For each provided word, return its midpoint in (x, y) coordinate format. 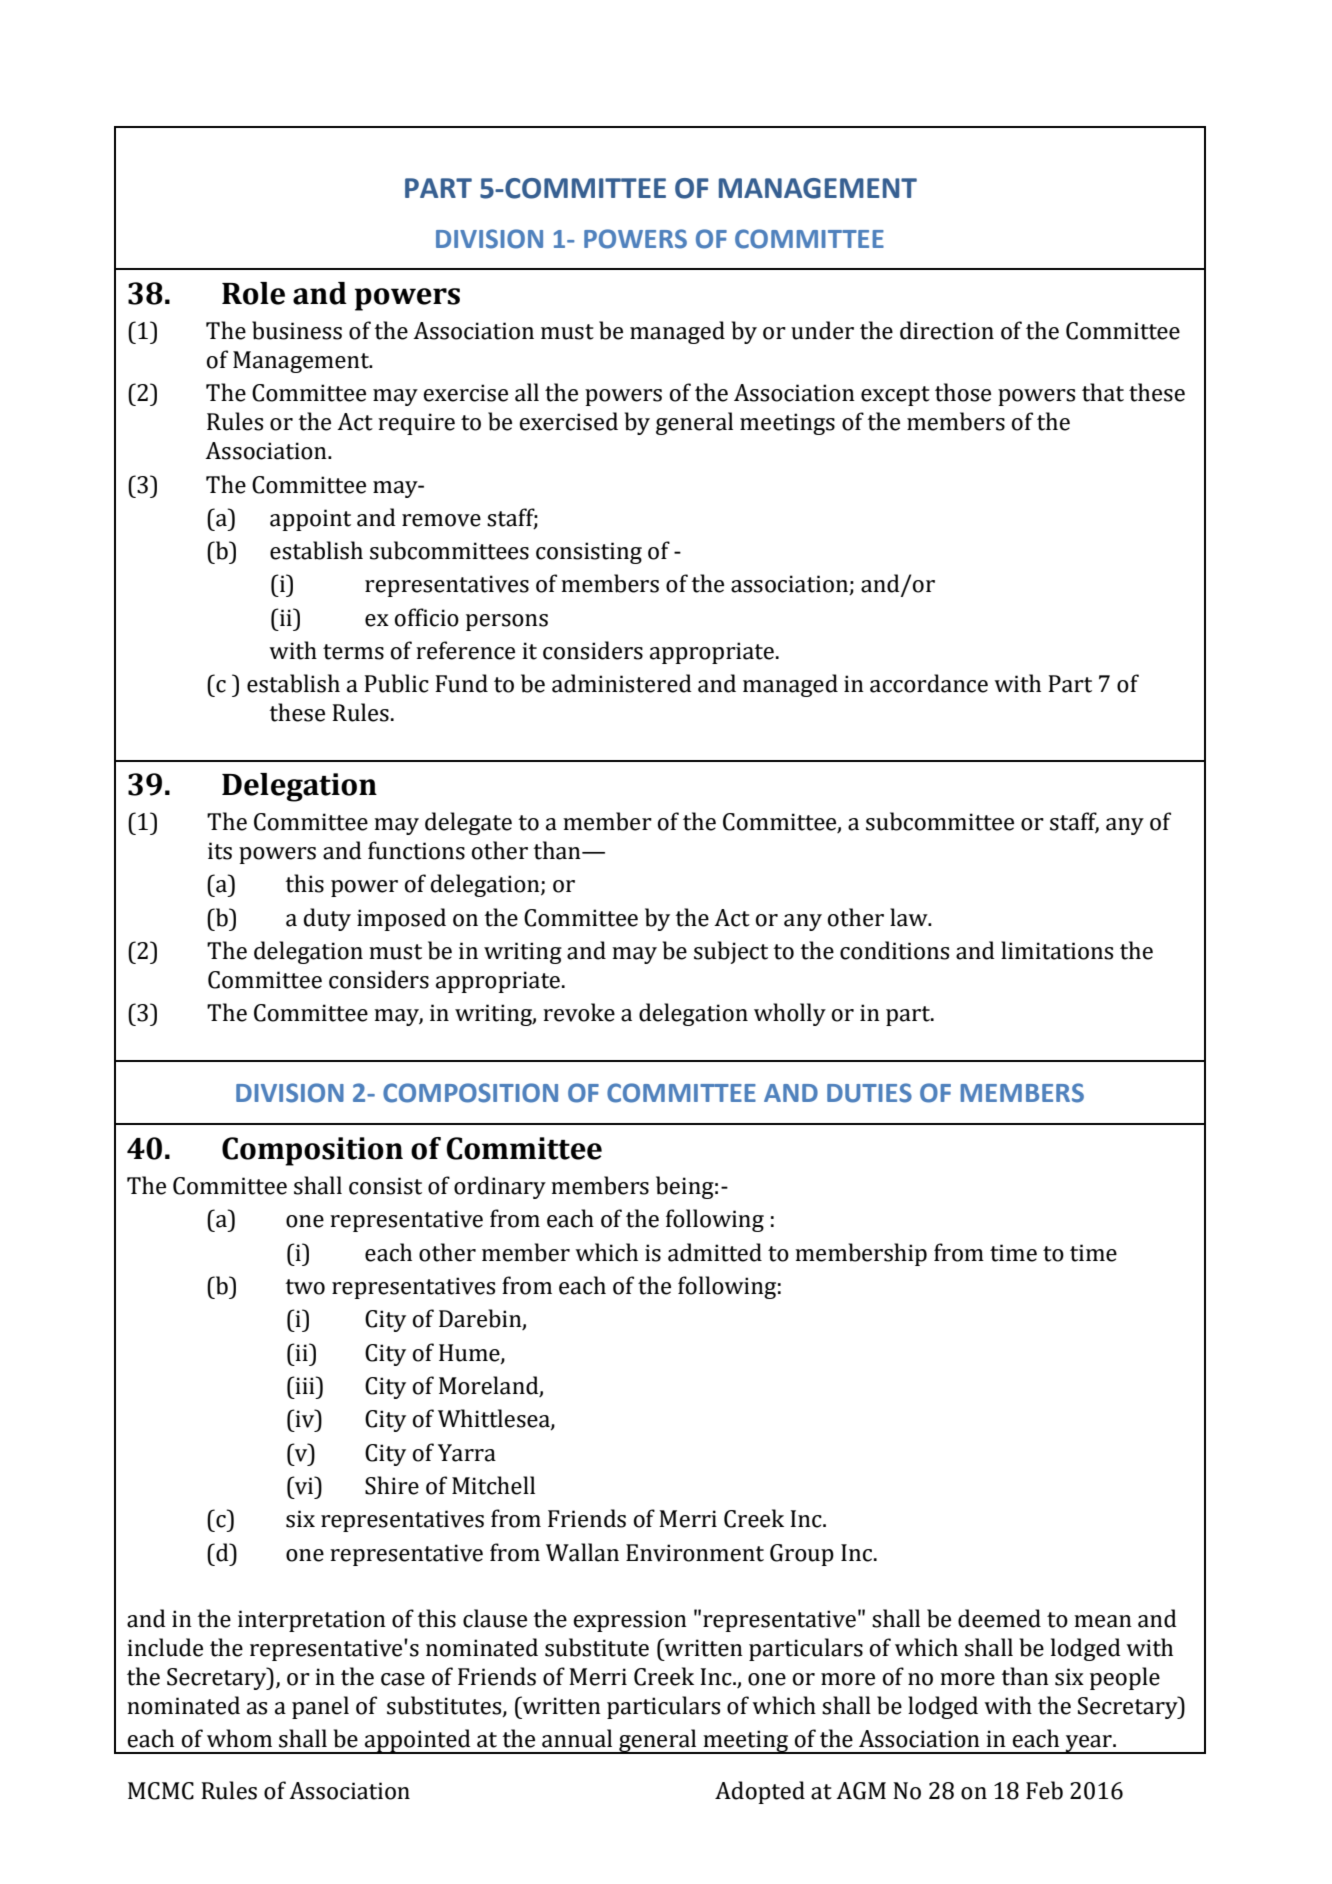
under (822, 330)
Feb (1044, 1790)
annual (577, 1738)
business (297, 330)
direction (947, 330)
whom (239, 1738)
